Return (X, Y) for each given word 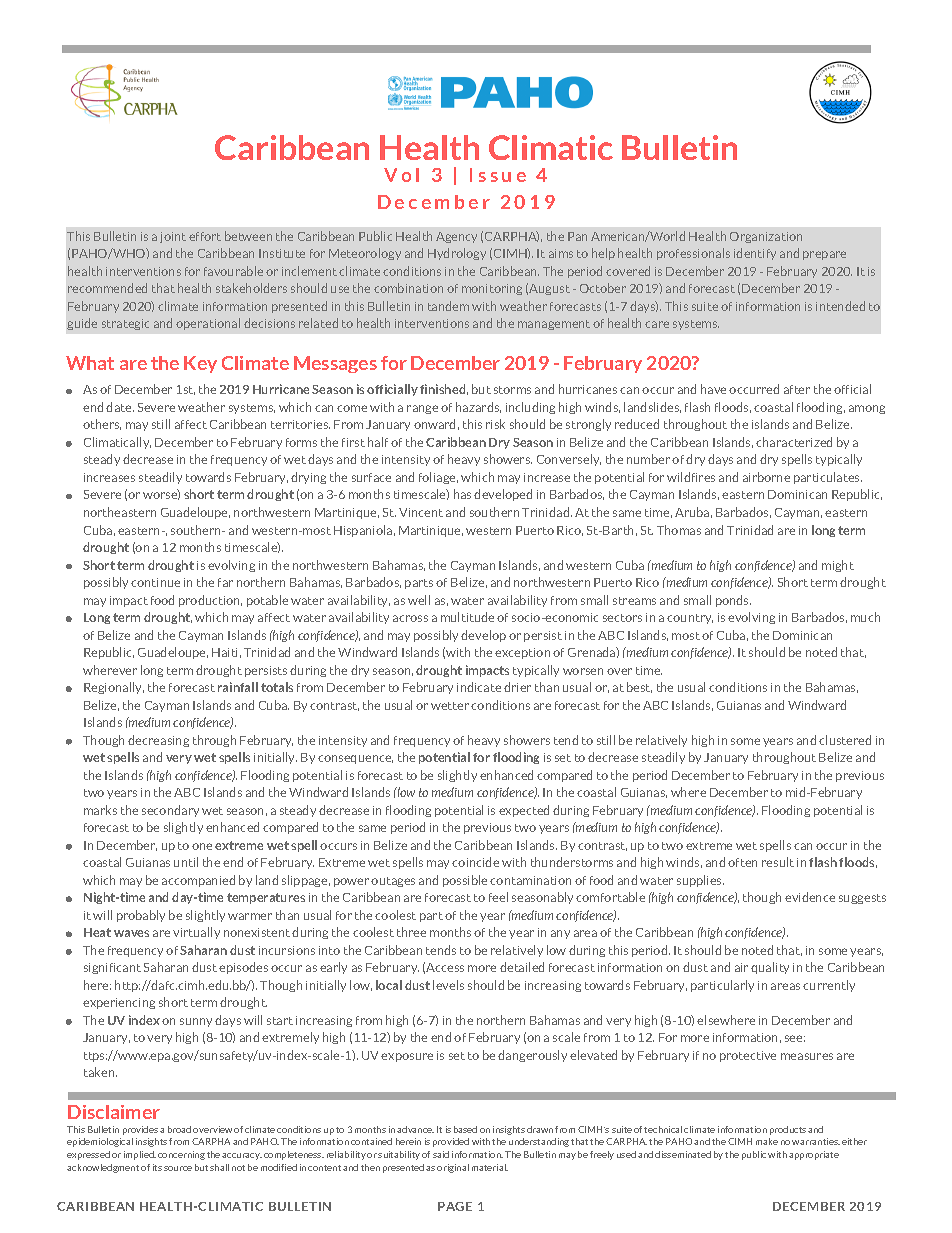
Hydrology (457, 254)
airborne (766, 477)
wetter (450, 706)
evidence (810, 897)
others (102, 424)
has (462, 494)
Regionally (114, 688)
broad (179, 1129)
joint (173, 237)
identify (755, 254)
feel (498, 897)
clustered (845, 740)
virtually (196, 933)
